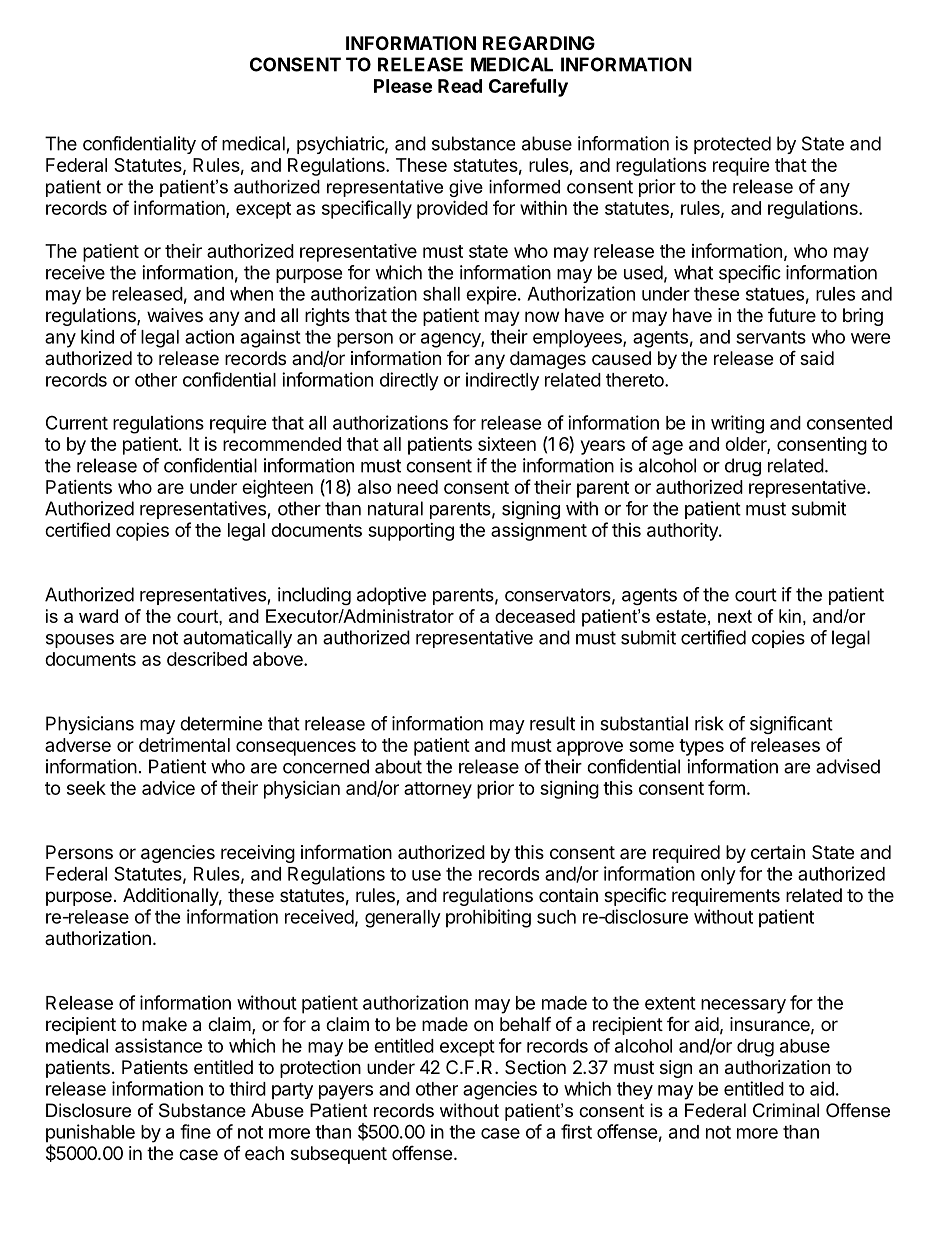  I want to click on Criminal, so click(786, 1110).
